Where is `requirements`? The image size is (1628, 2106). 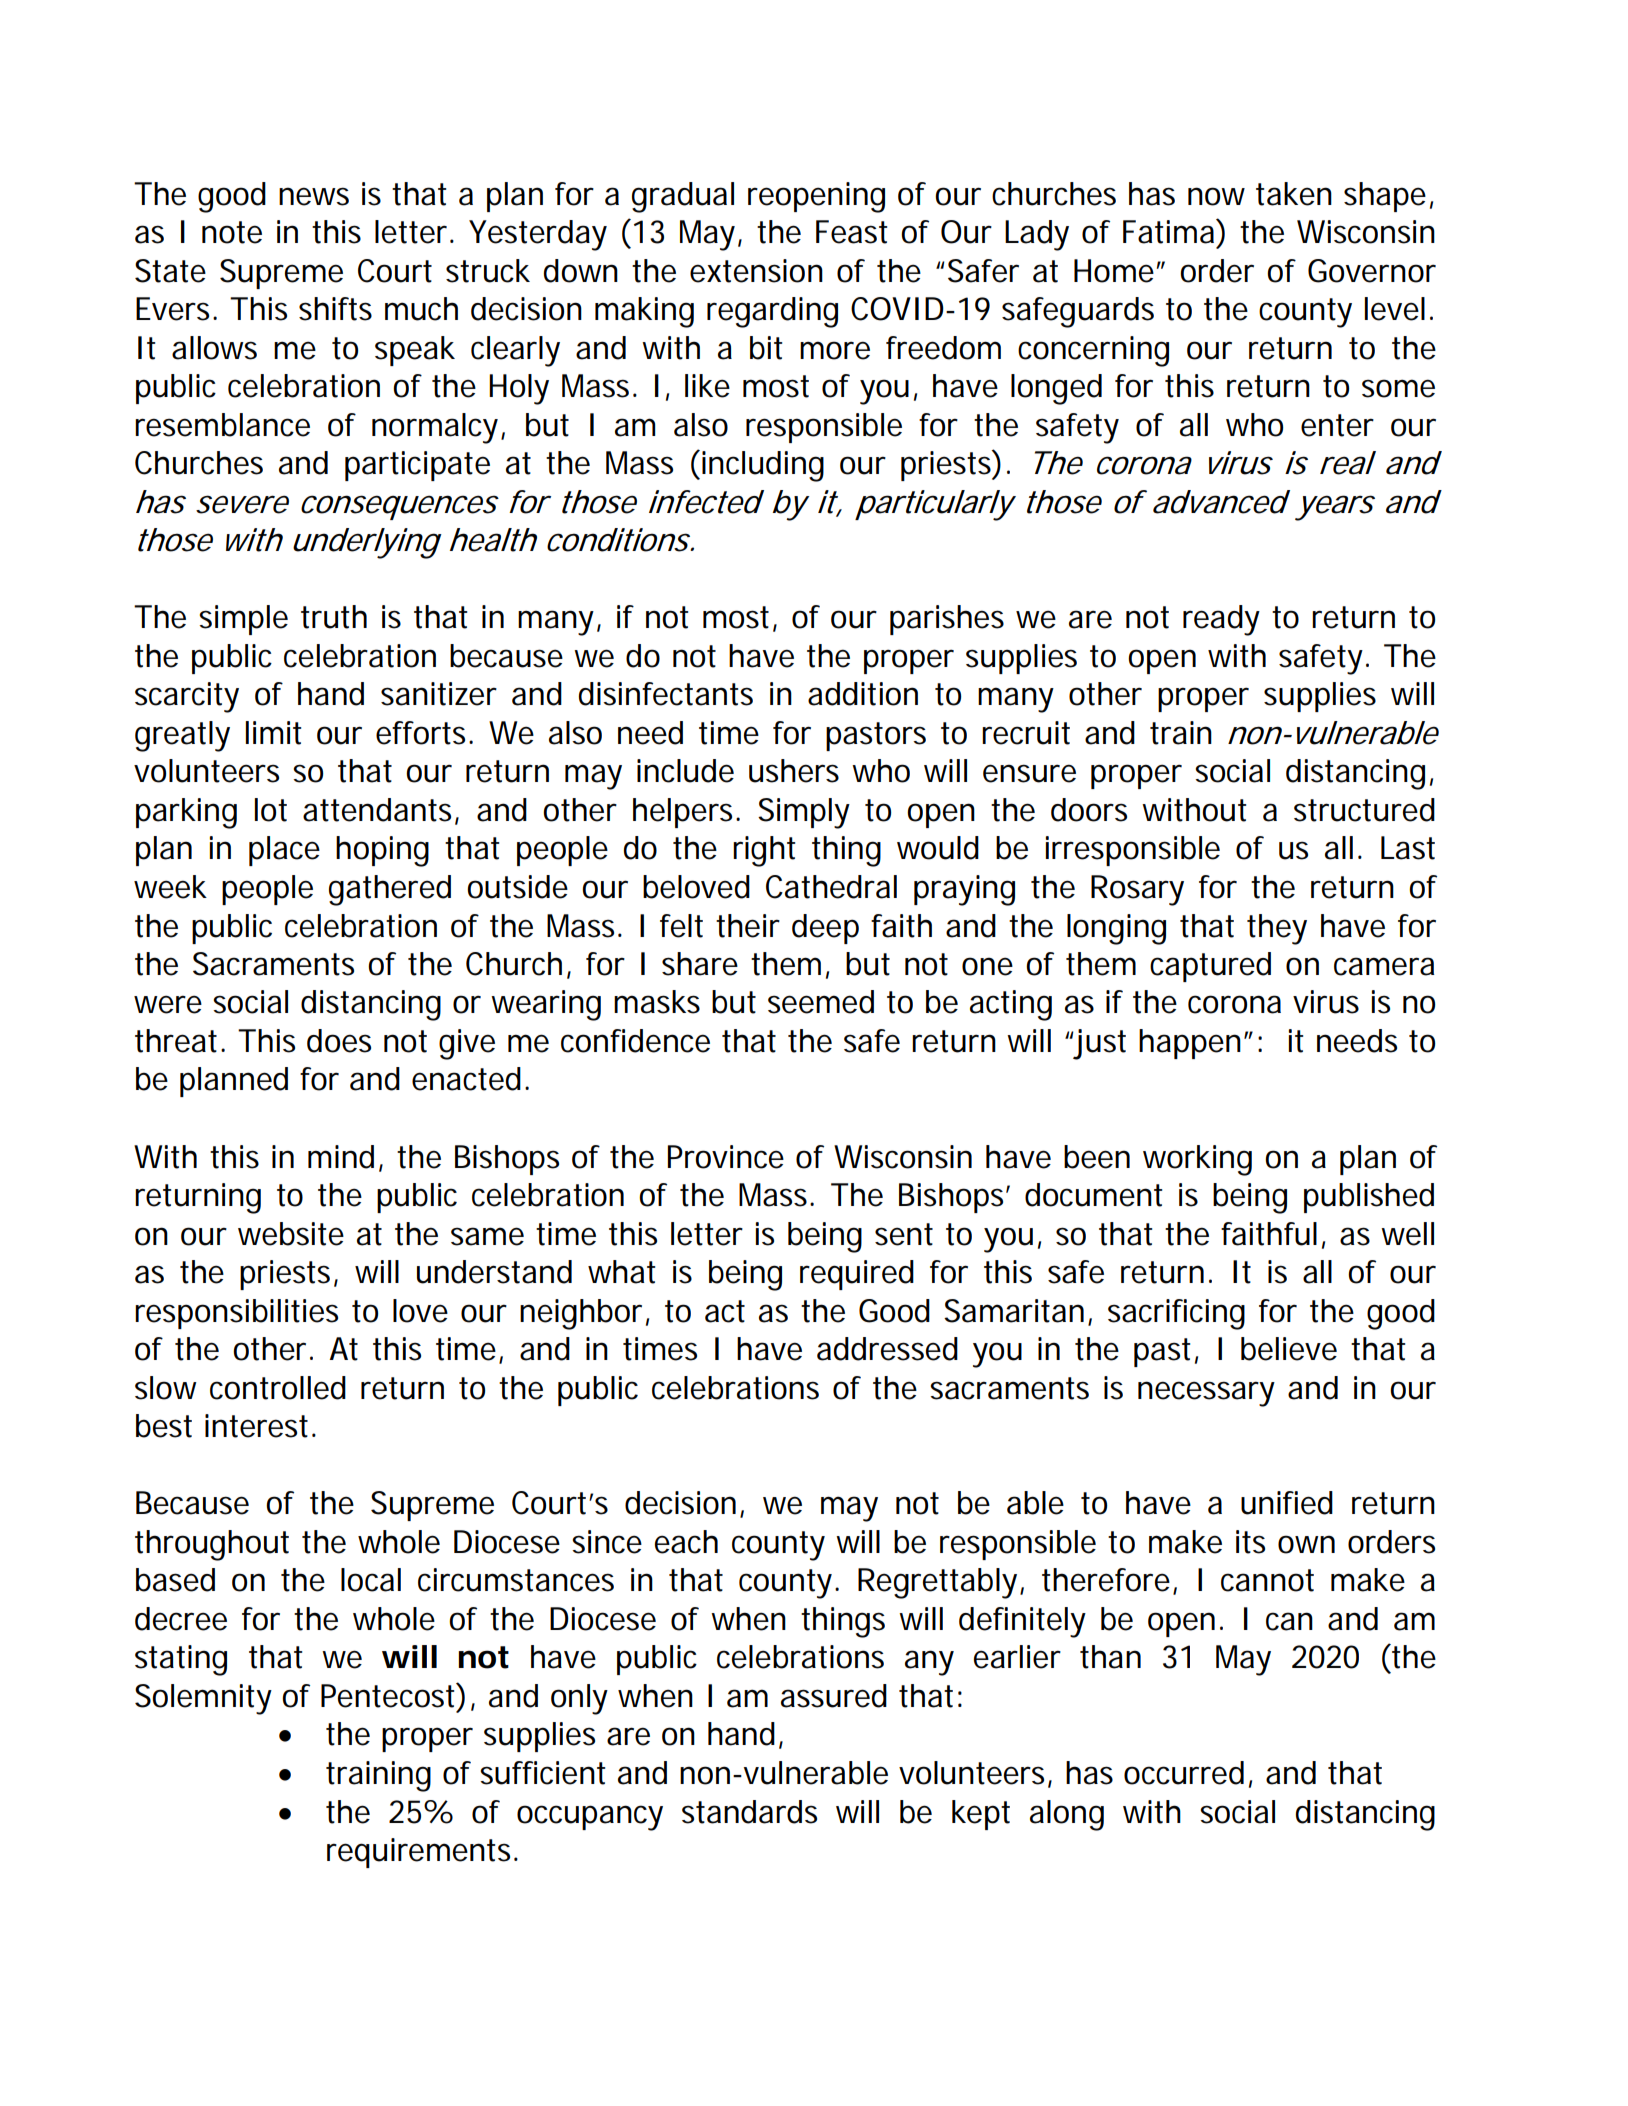 requirements is located at coordinates (422, 1853).
